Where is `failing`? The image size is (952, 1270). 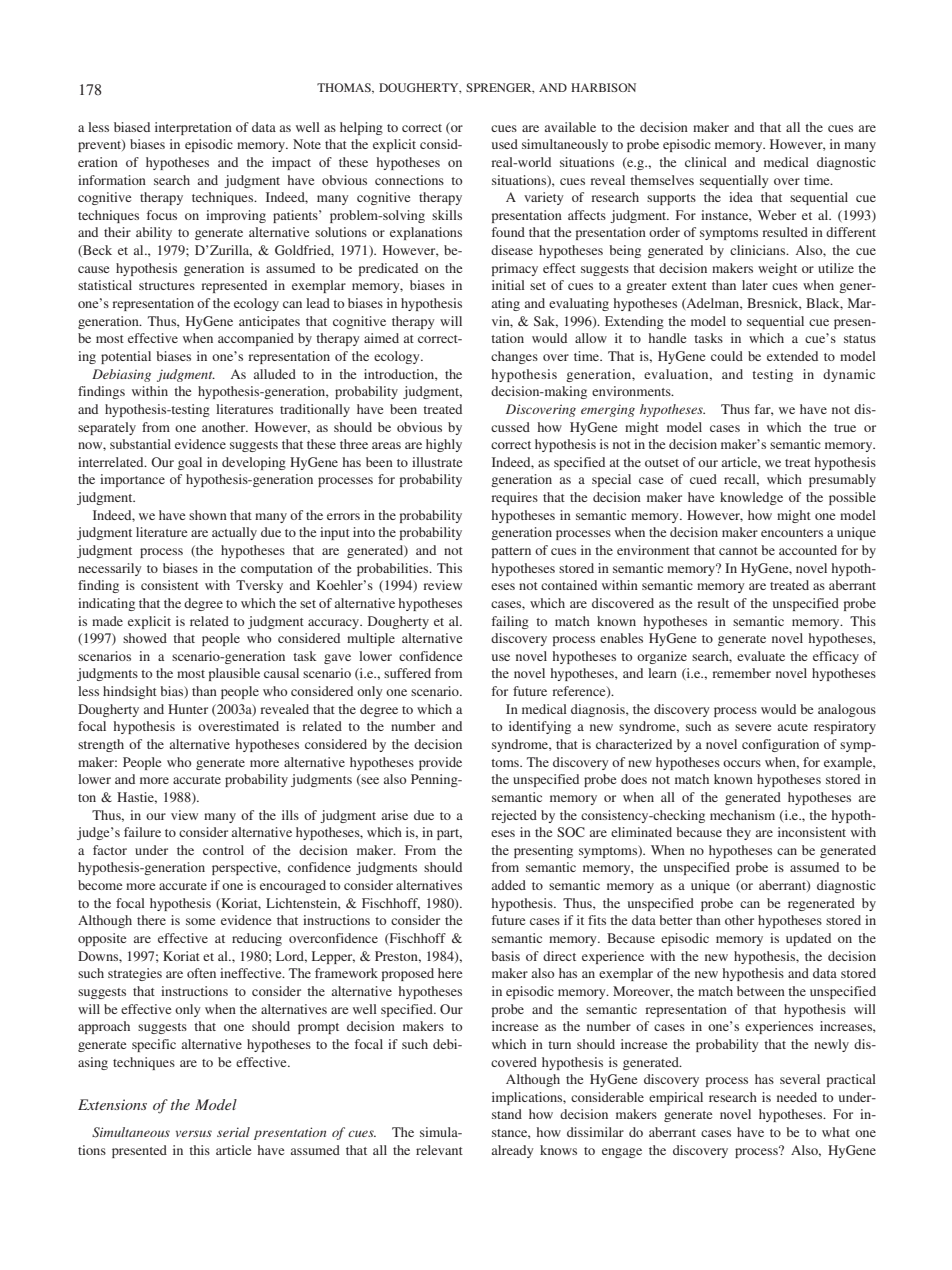 failing is located at coordinates (510, 622).
